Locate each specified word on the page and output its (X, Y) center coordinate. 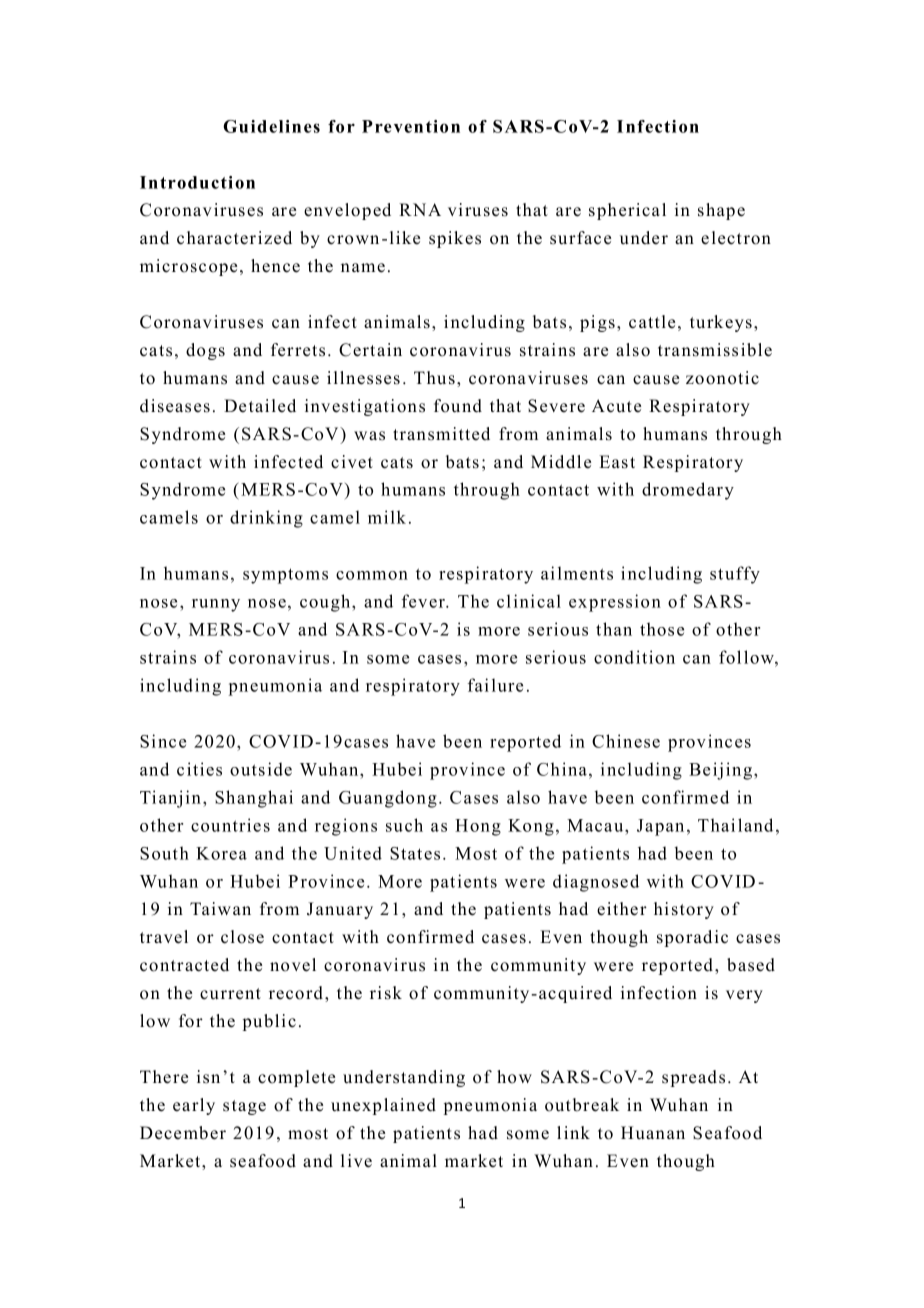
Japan (660, 827)
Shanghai (254, 799)
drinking (266, 519)
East (617, 462)
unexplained (383, 1106)
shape (721, 211)
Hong (478, 827)
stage (244, 1107)
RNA (420, 209)
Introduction (197, 182)
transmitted (441, 434)
